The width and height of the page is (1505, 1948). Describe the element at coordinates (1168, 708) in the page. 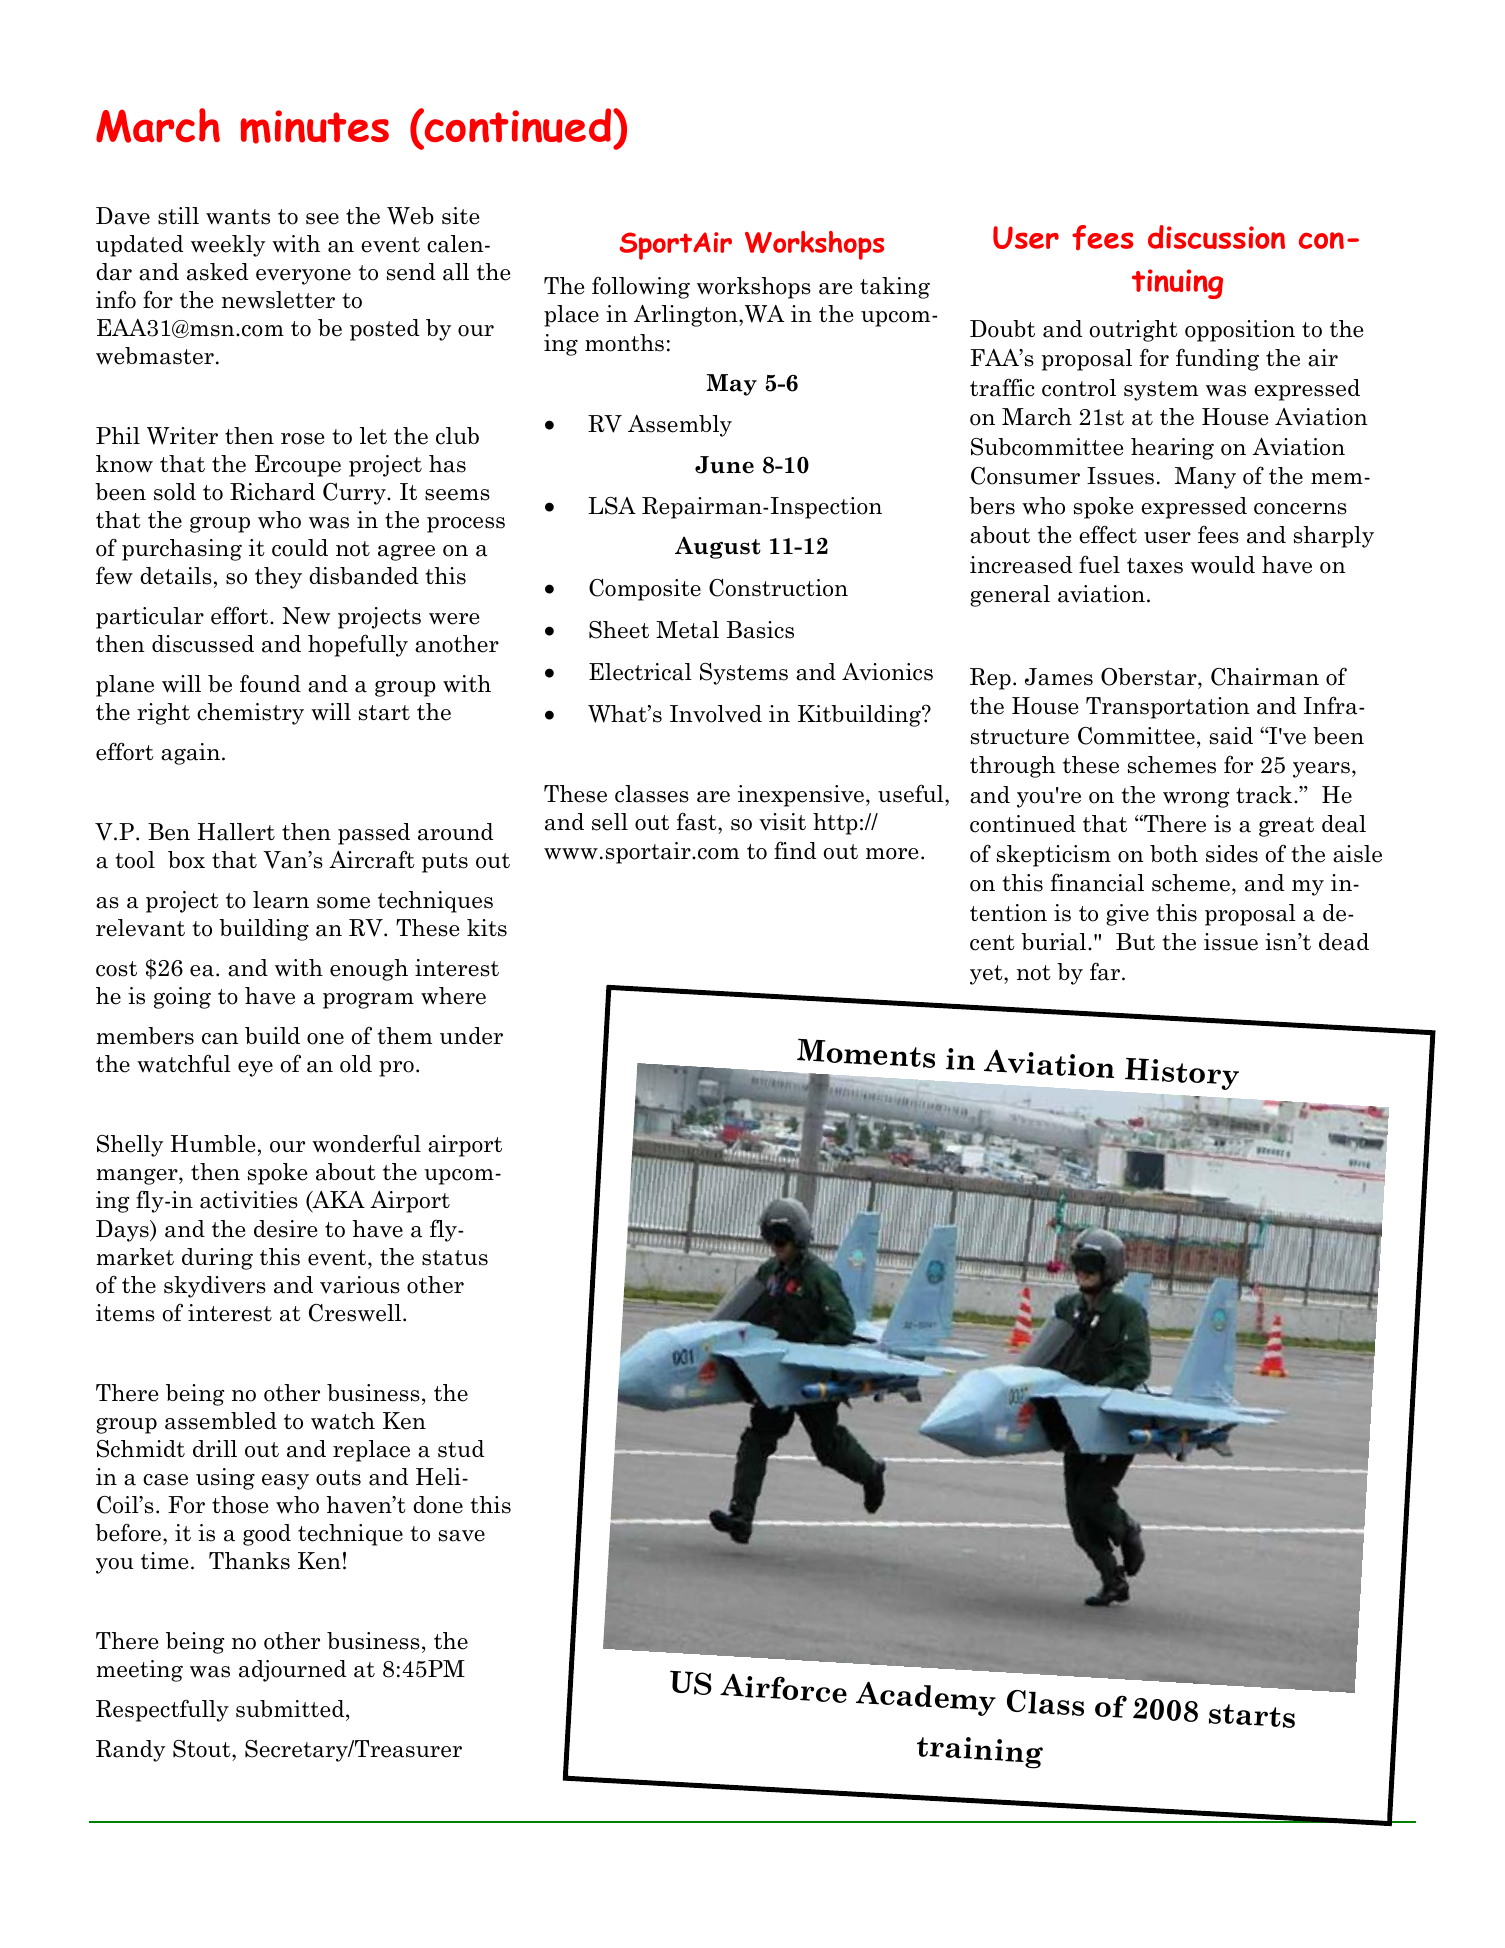

I see `Transportation` at that location.
